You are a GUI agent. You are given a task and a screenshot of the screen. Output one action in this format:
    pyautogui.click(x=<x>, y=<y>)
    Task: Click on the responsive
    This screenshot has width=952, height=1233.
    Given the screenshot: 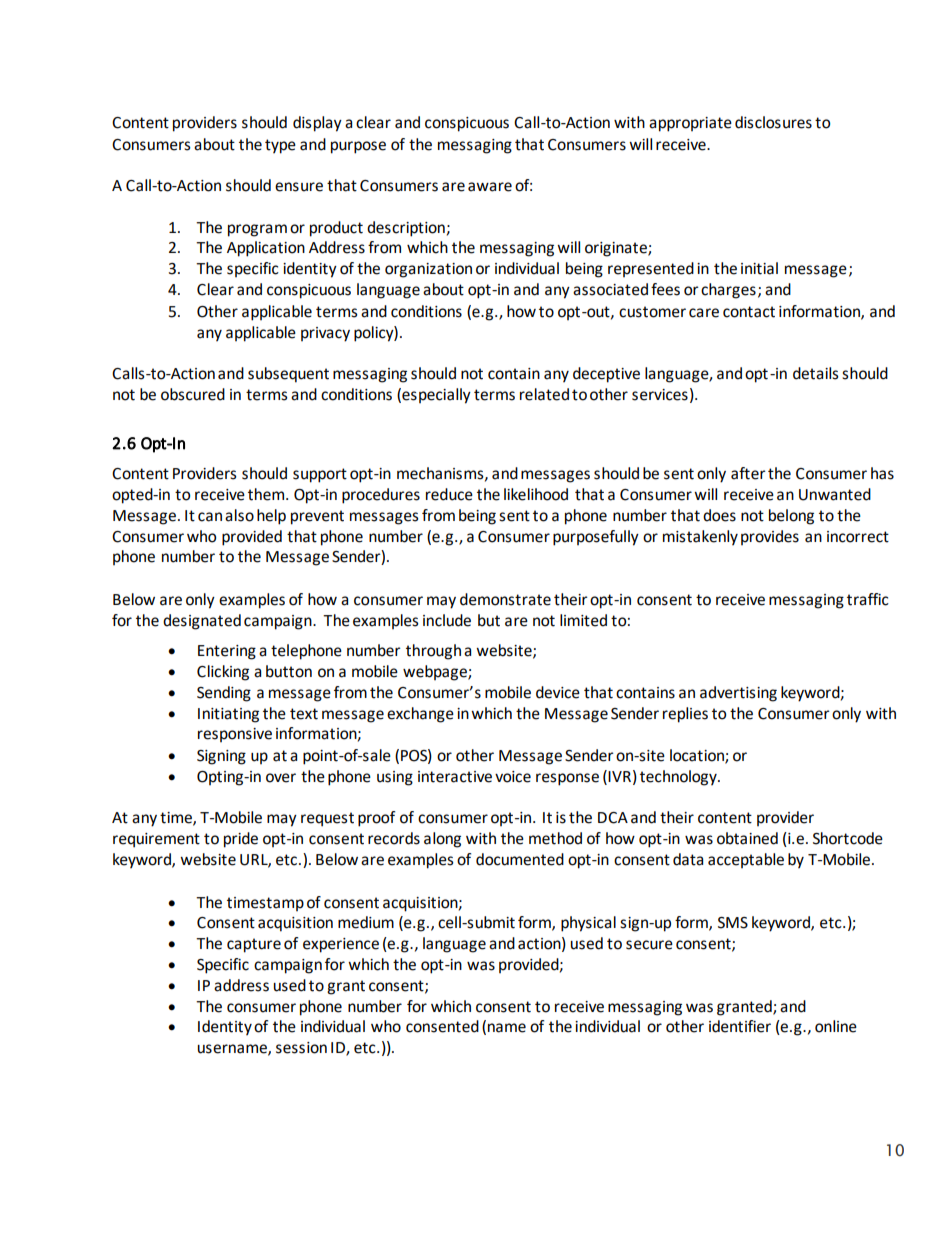 What is the action you would take?
    pyautogui.click(x=235, y=735)
